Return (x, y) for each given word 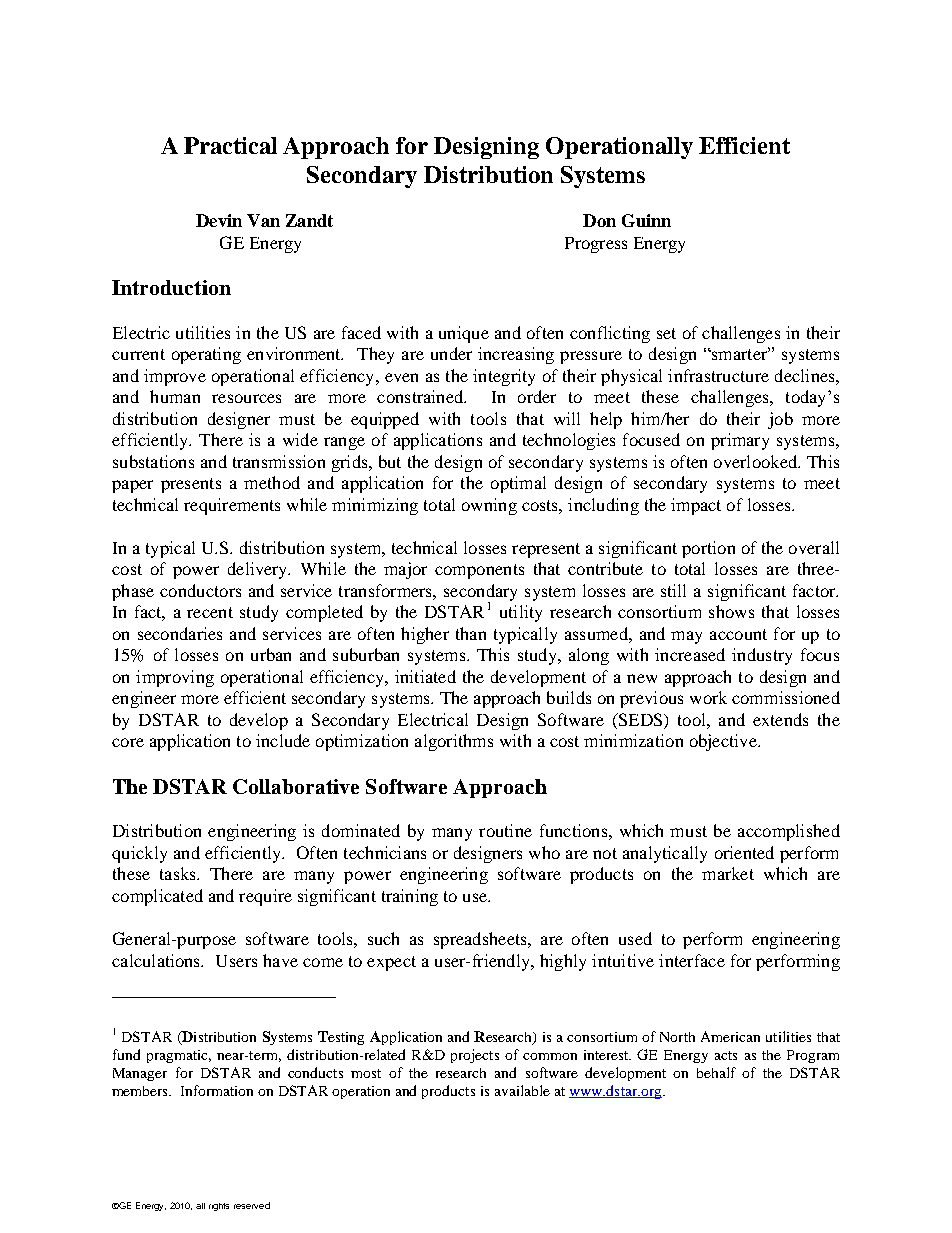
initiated (425, 676)
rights (219, 1207)
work (708, 697)
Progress (596, 245)
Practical (230, 145)
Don (599, 220)
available (522, 1090)
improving (175, 678)
